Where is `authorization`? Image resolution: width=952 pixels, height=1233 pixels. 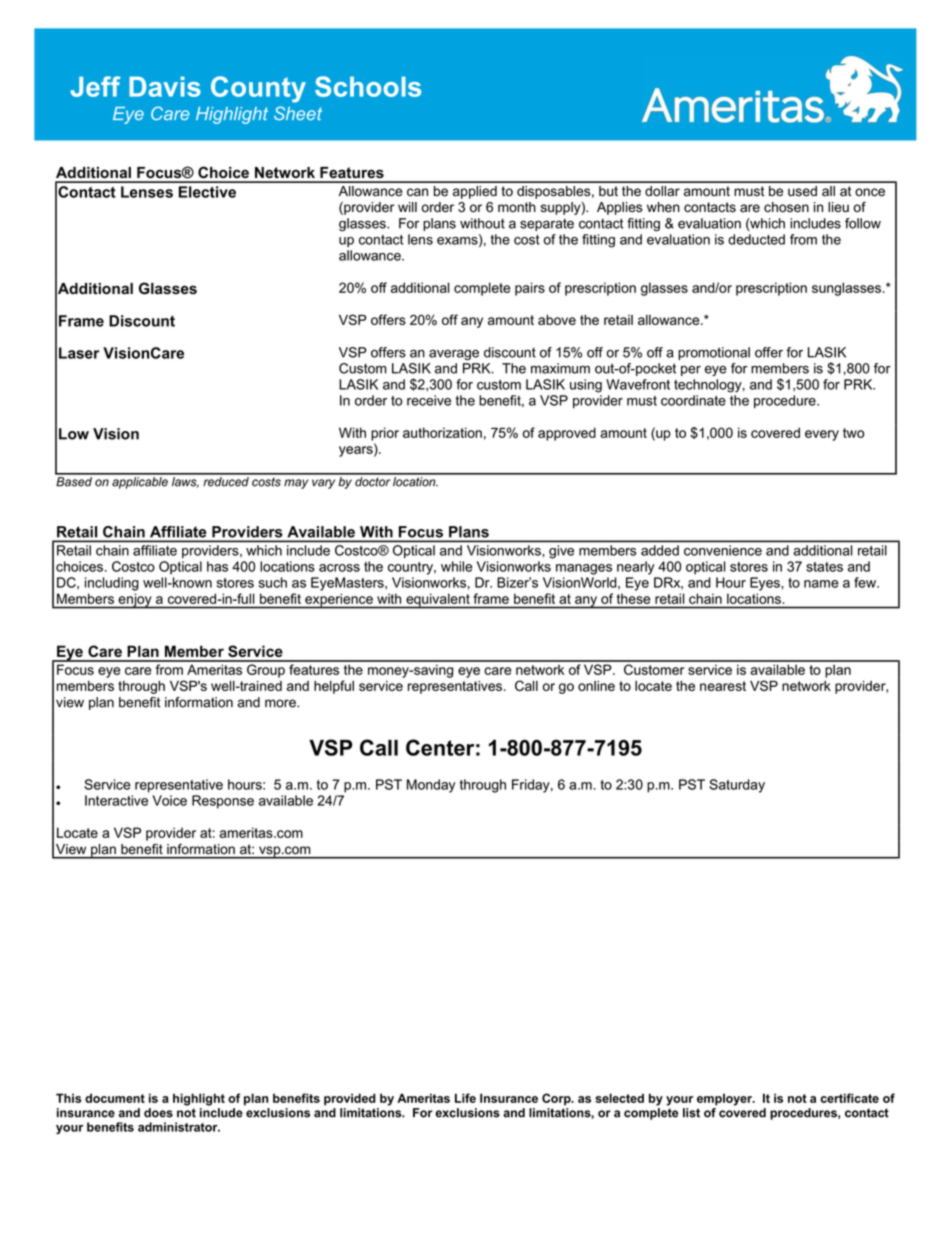 authorization is located at coordinates (442, 432).
